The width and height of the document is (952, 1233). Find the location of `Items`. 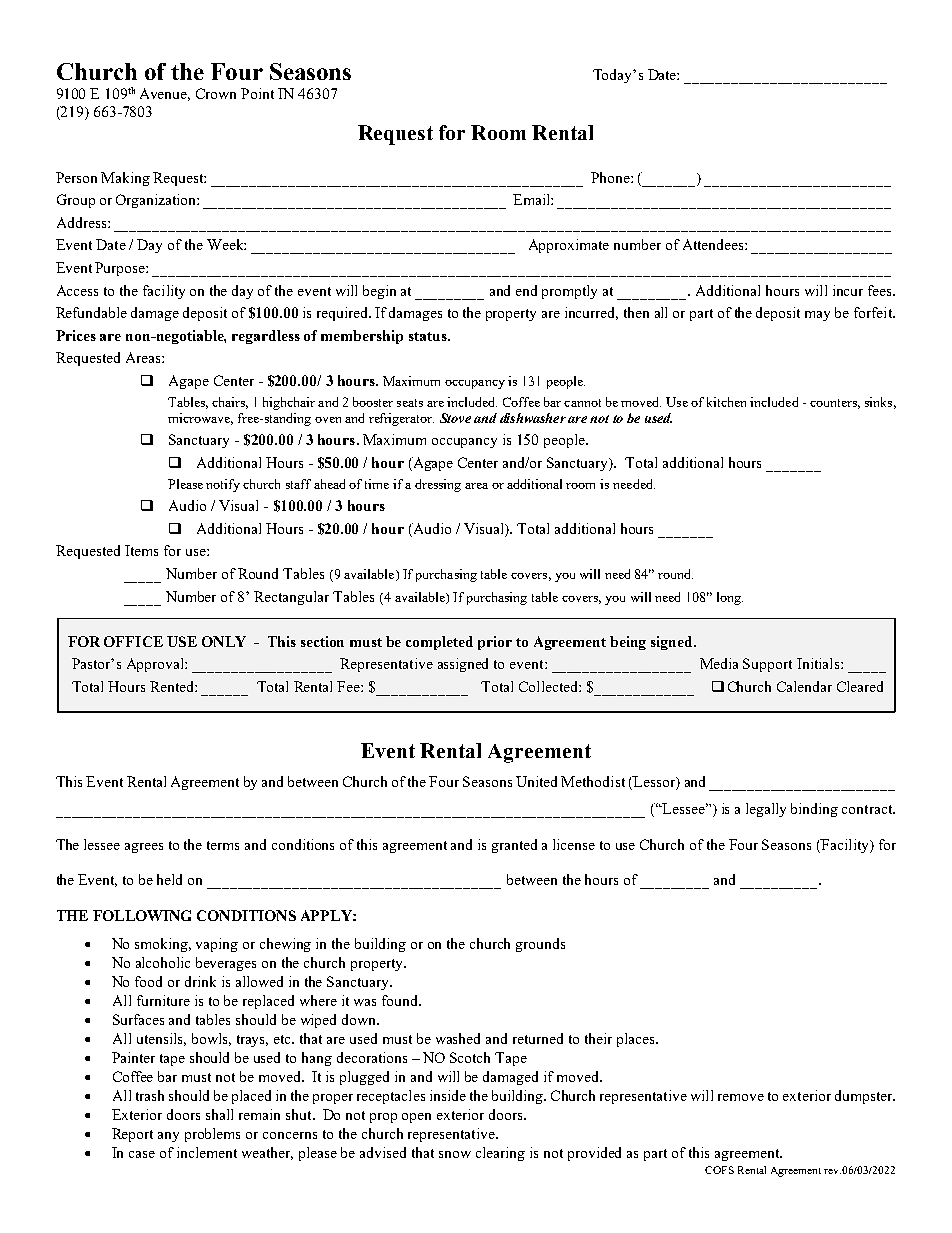

Items is located at coordinates (141, 550).
